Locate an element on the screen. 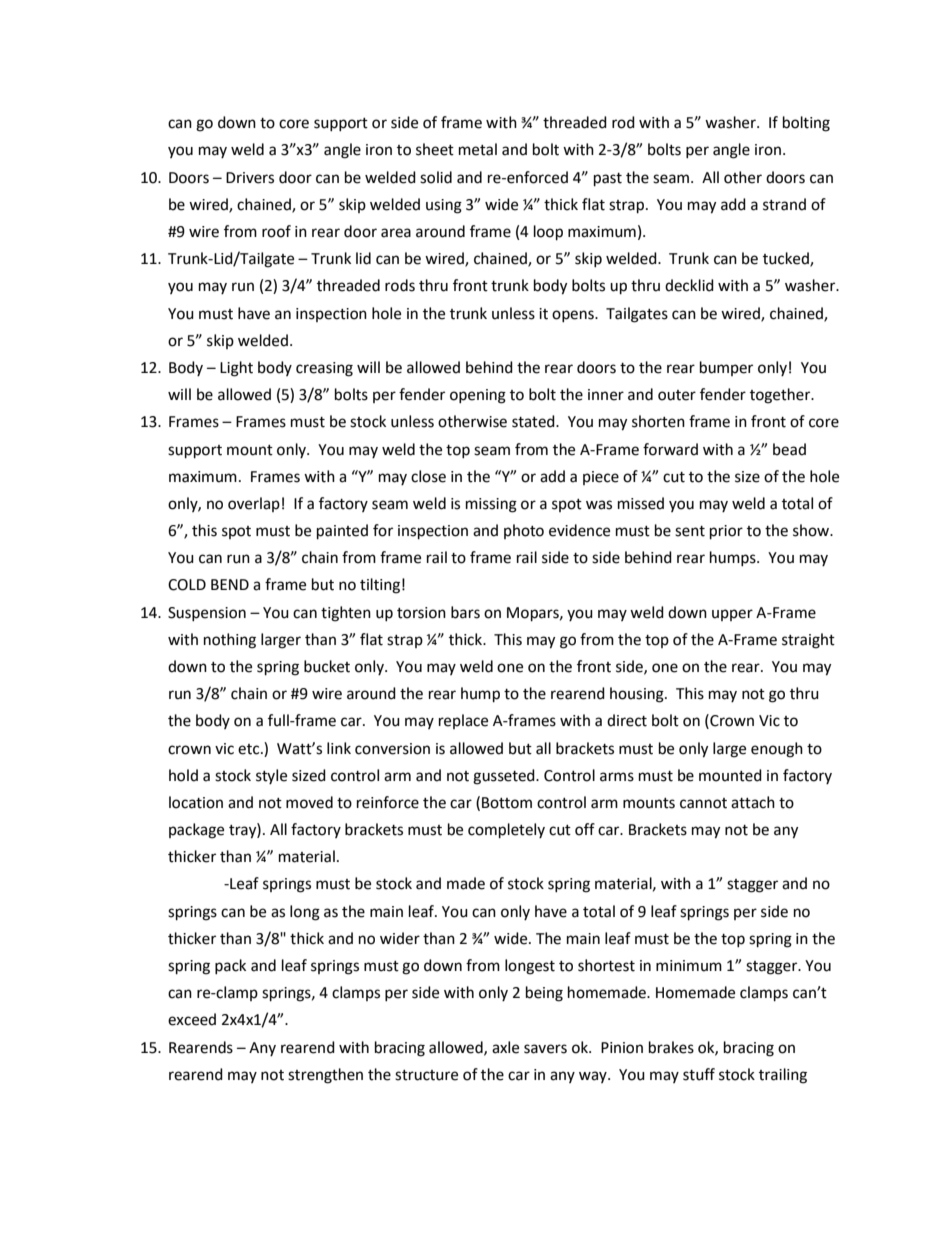 Image resolution: width=952 pixels, height=1233 pixels. opening is located at coordinates (478, 396).
